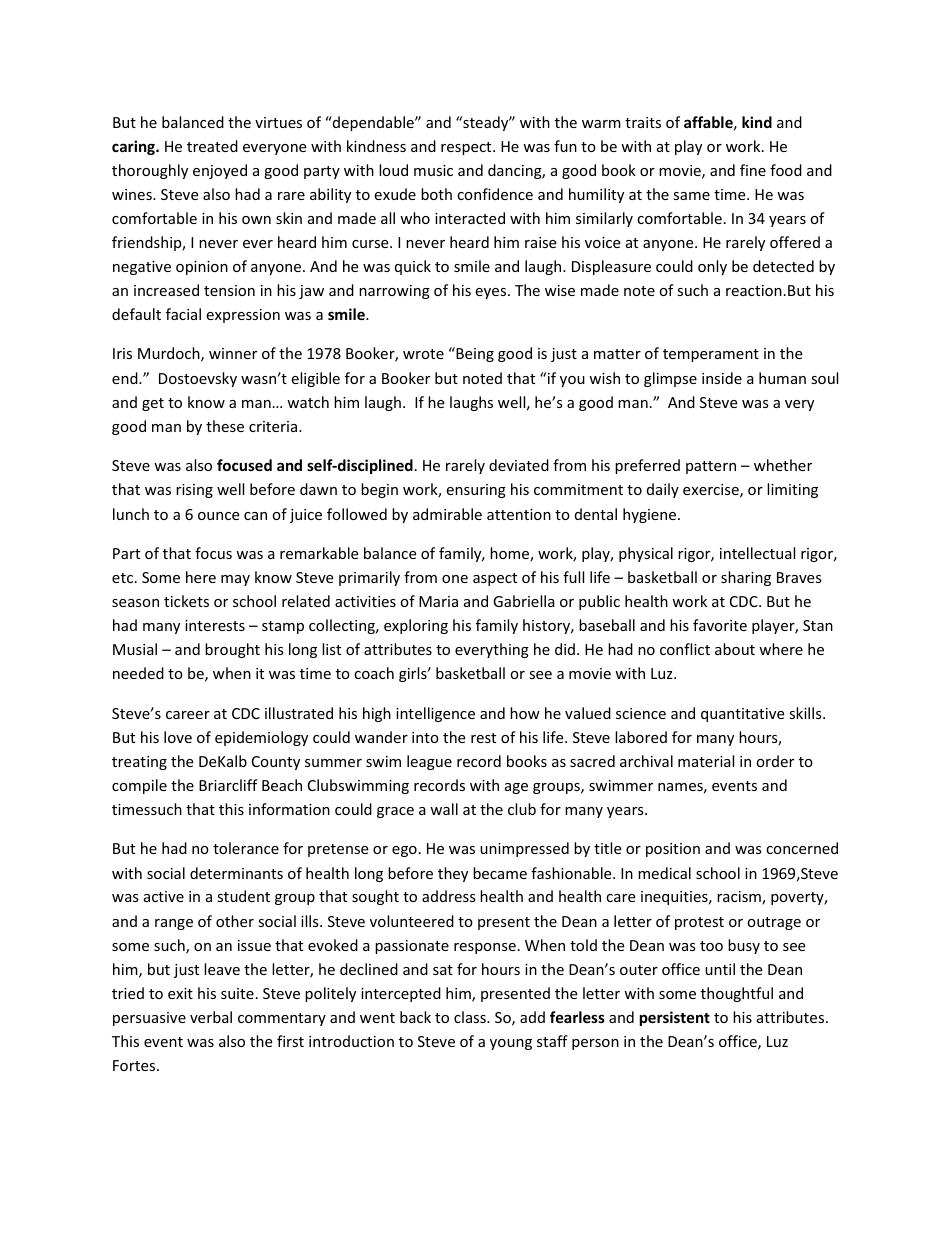  I want to click on Being, so click(474, 354).
